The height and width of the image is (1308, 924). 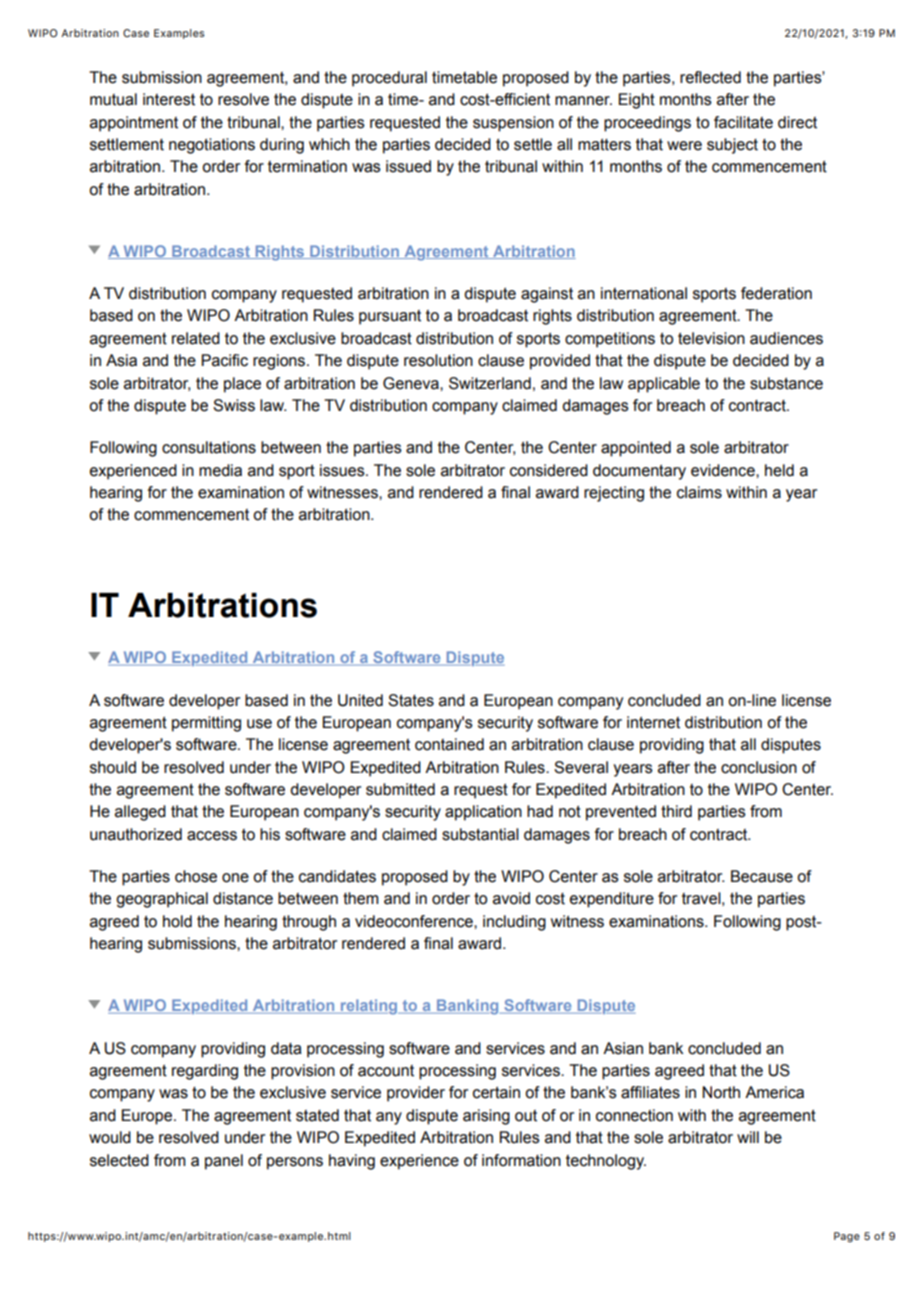 What do you see at coordinates (206, 724) in the image?
I see `permitting` at bounding box center [206, 724].
